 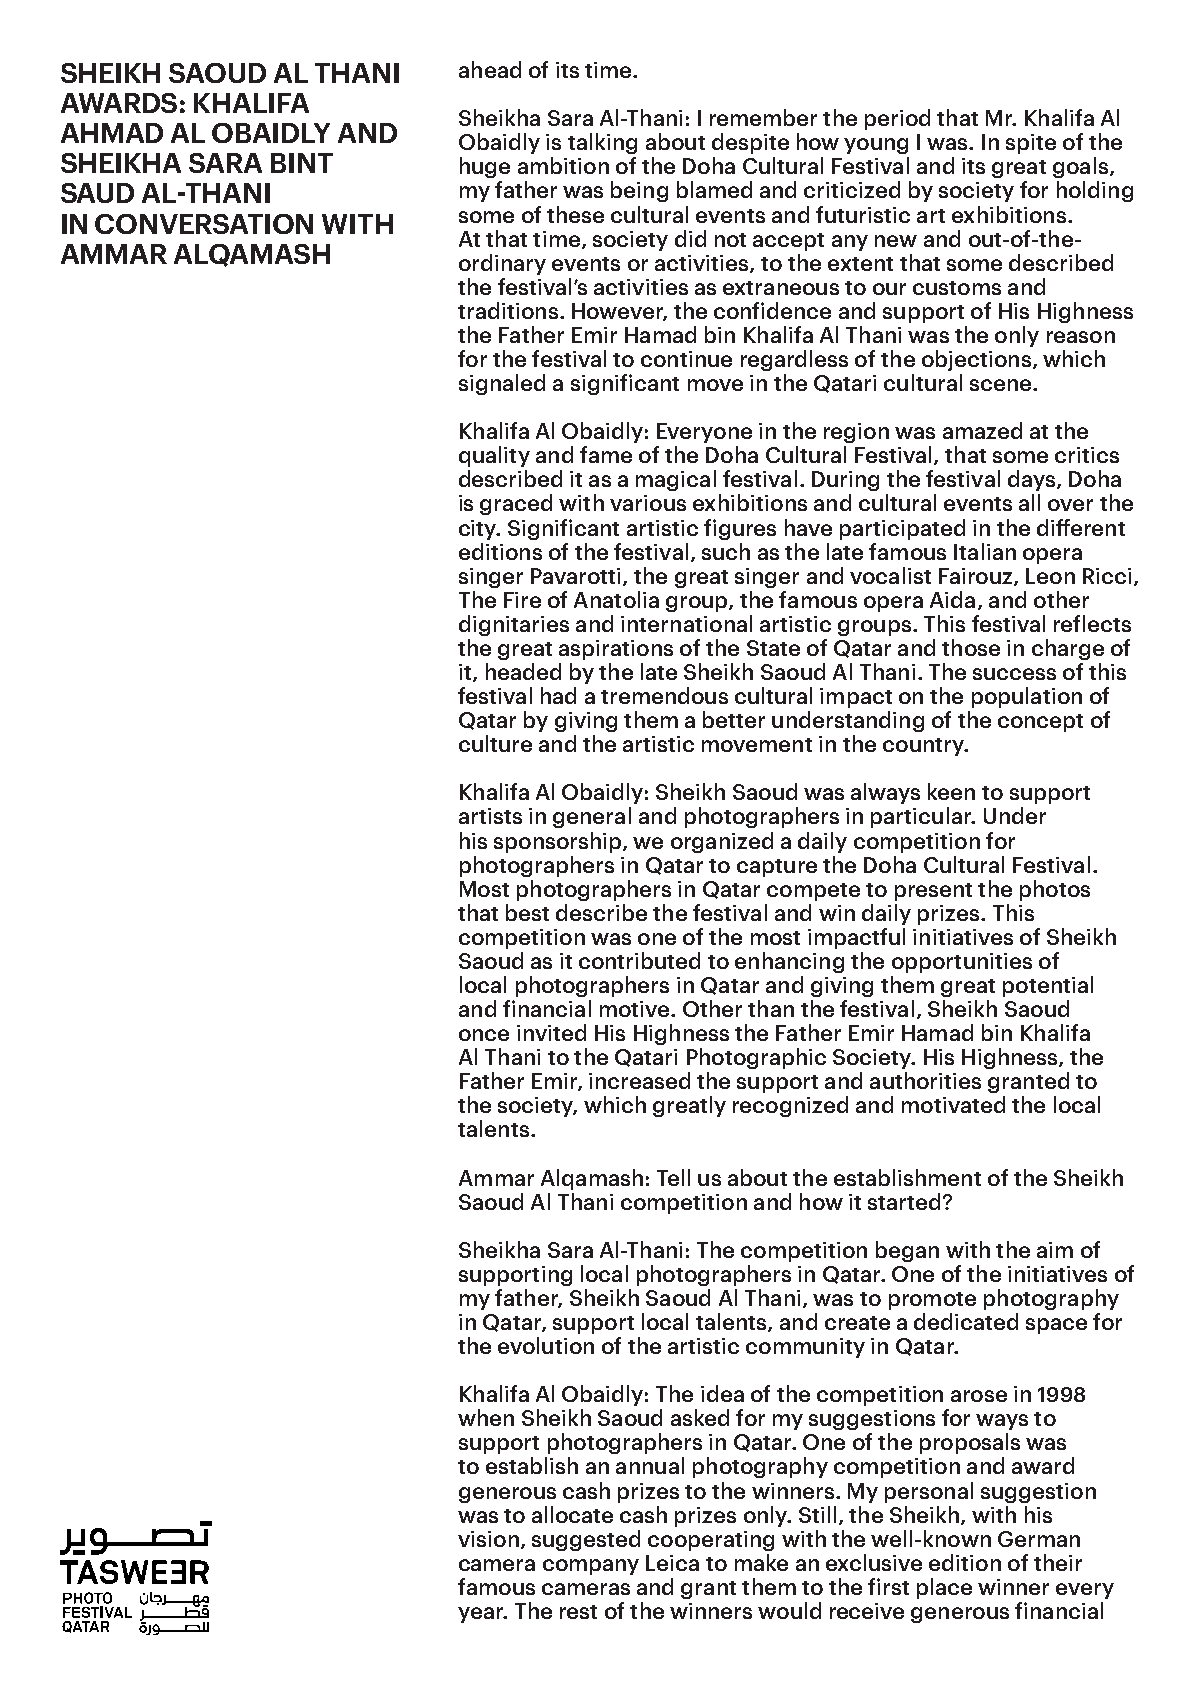 What do you see at coordinates (591, 1567) in the image?
I see `company` at bounding box center [591, 1567].
